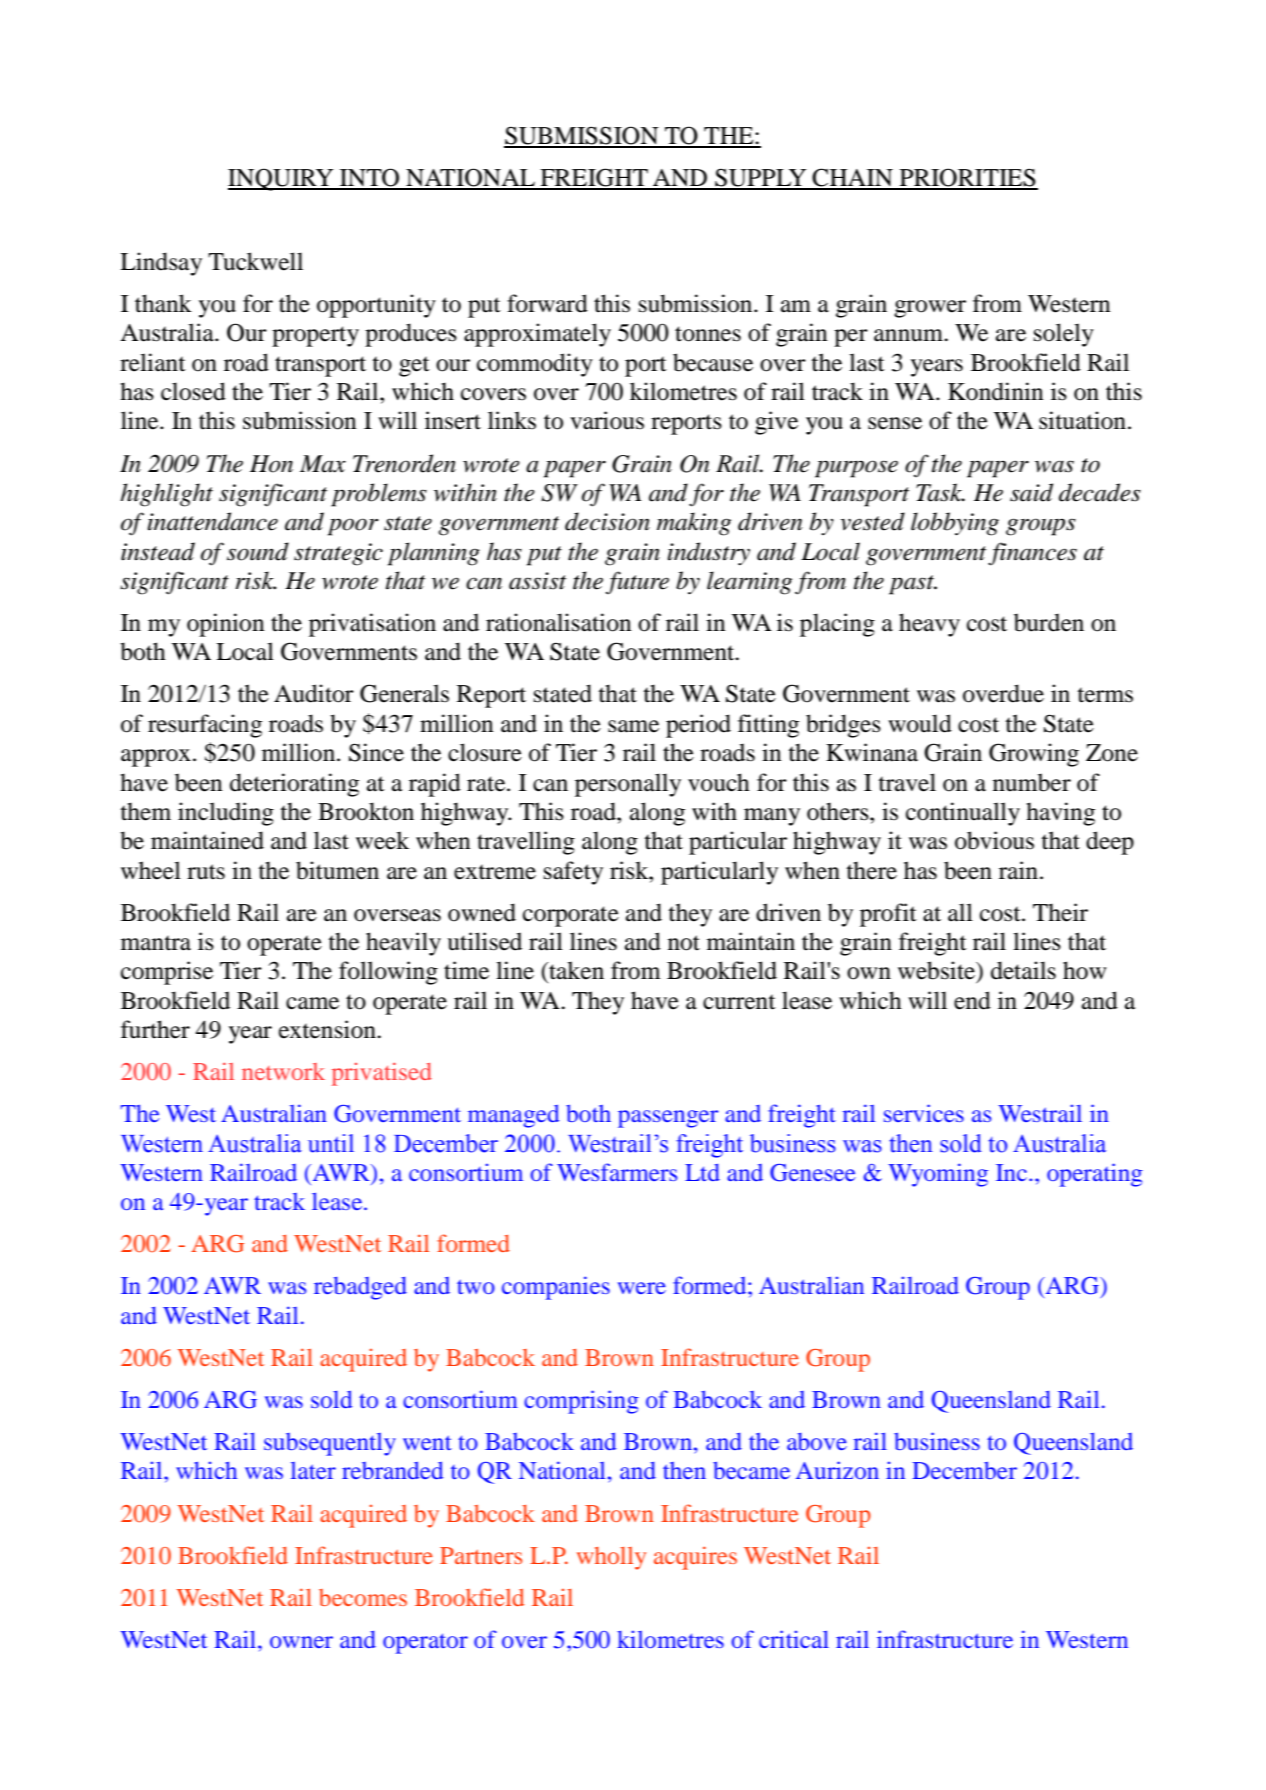  What do you see at coordinates (1032, 554) in the screenshot?
I see `finances` at bounding box center [1032, 554].
